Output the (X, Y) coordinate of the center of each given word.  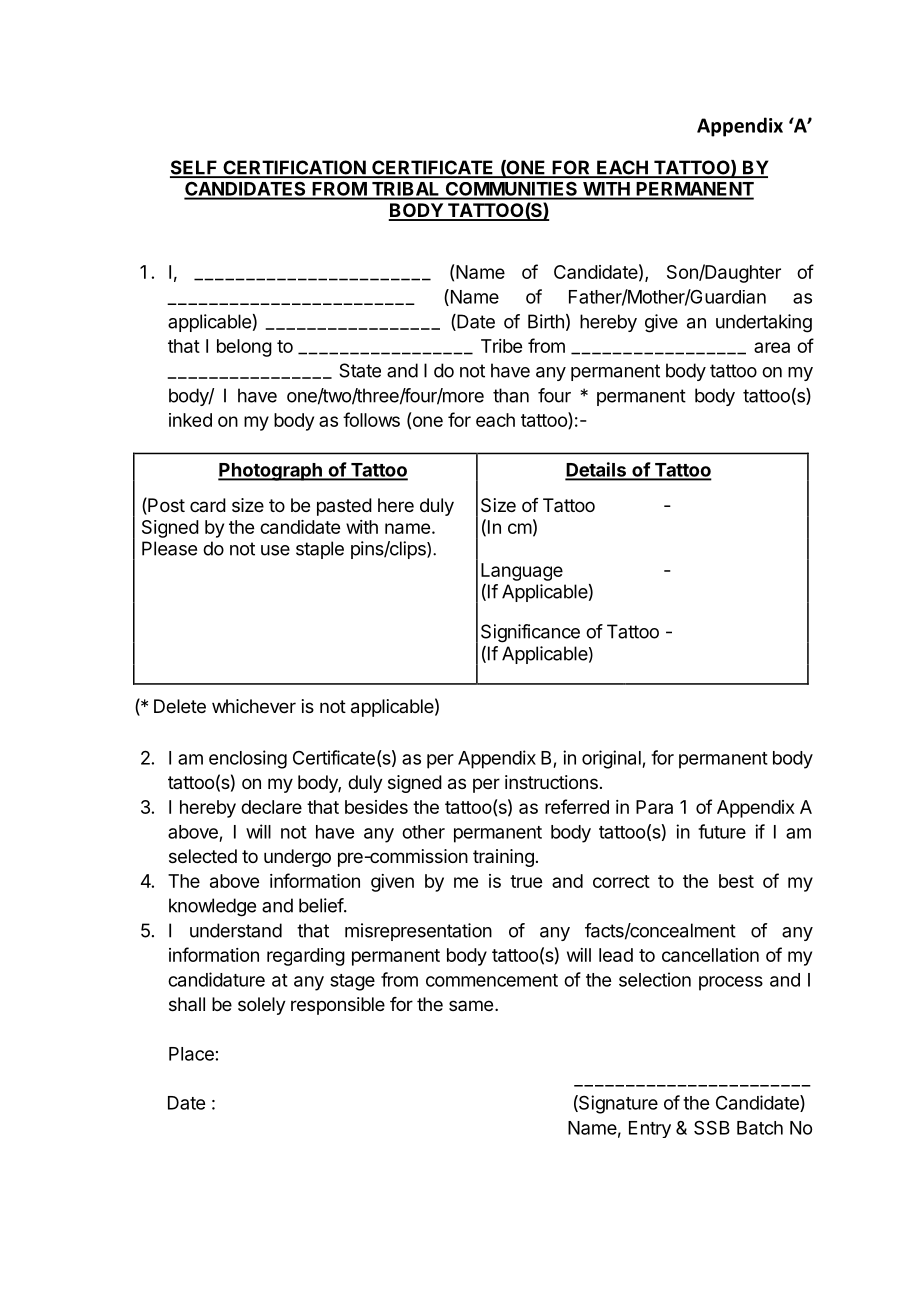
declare (271, 807)
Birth (546, 321)
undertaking (764, 323)
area (772, 347)
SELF (195, 168)
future (722, 831)
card (208, 505)
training (503, 858)
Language (522, 572)
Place (191, 1054)
